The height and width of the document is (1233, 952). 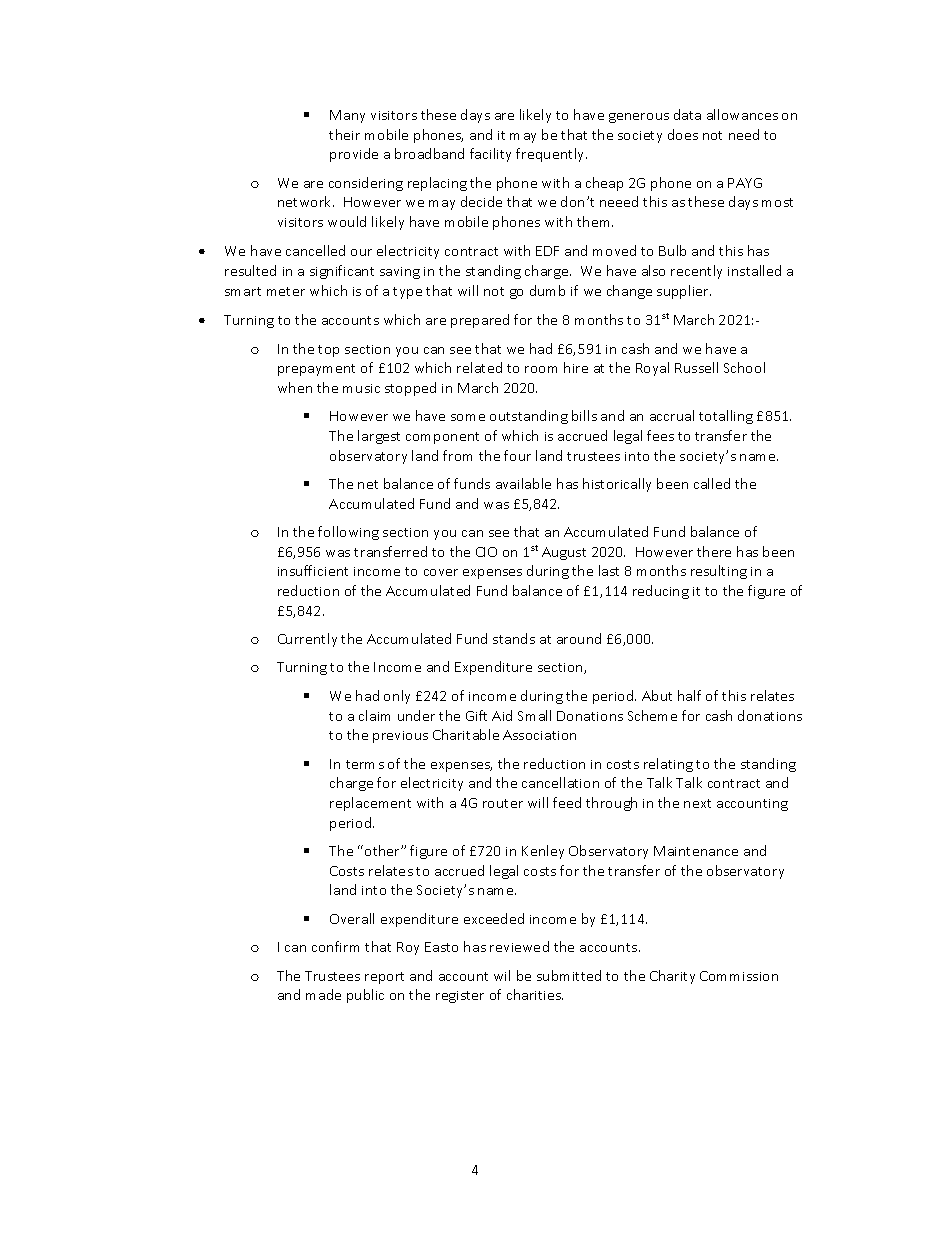 I want to click on their, so click(x=344, y=134).
